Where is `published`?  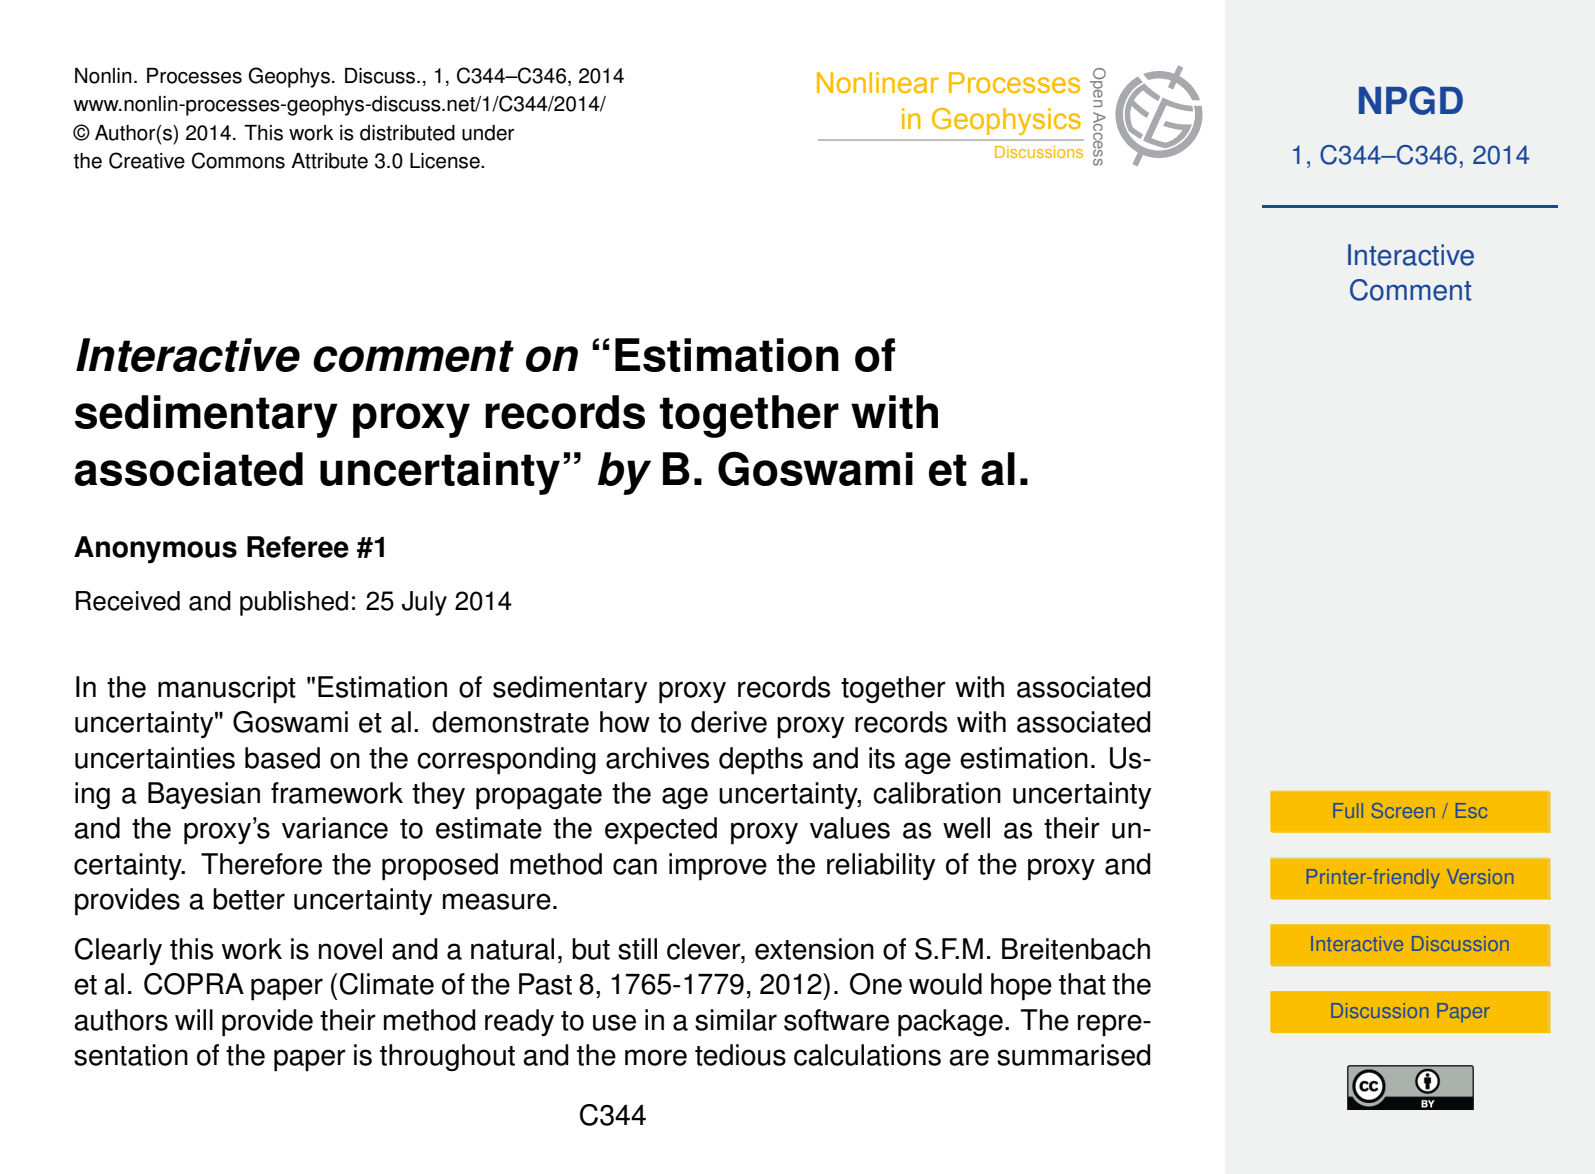
published is located at coordinates (294, 603).
